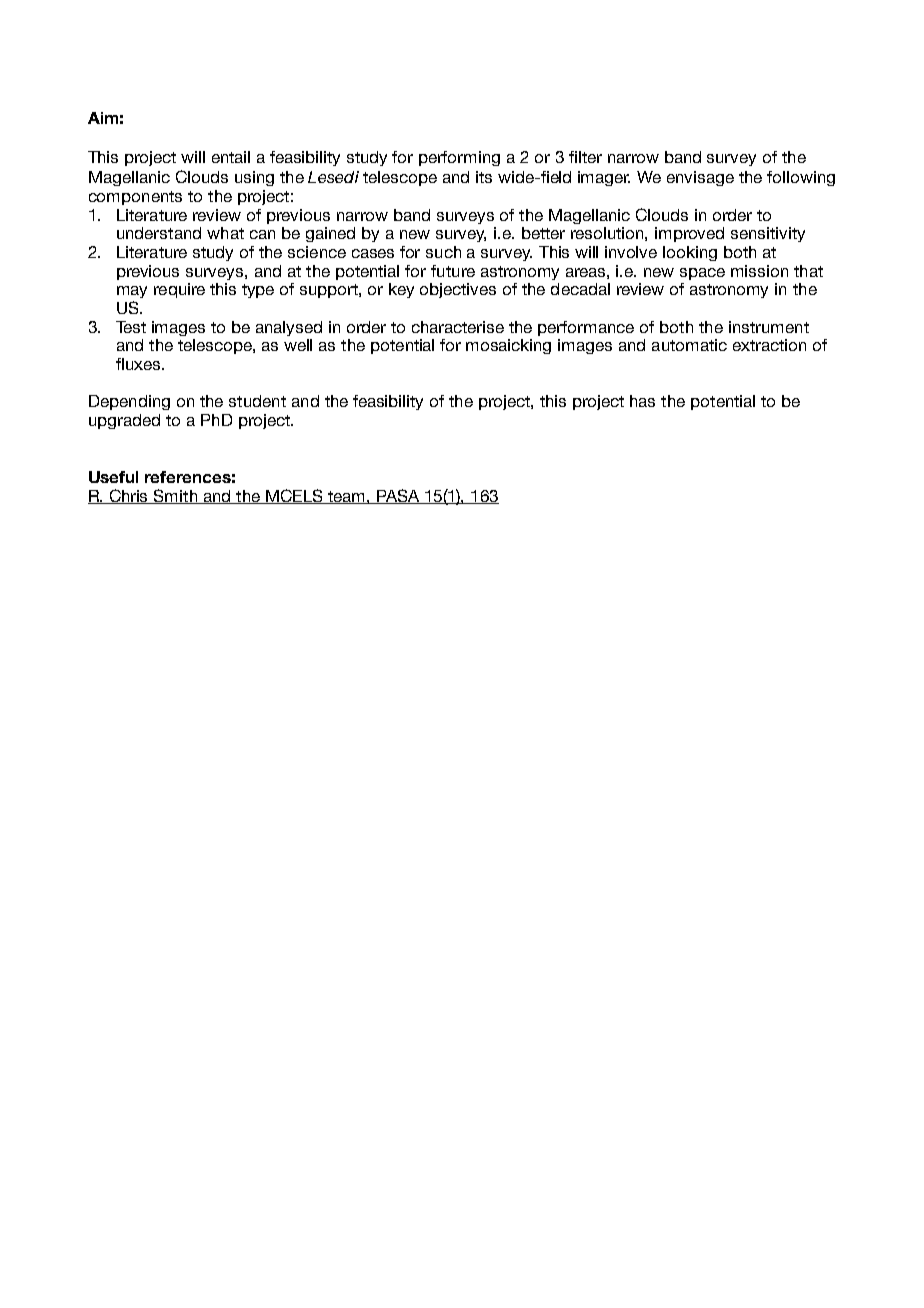  I want to click on Smith, so click(175, 496).
